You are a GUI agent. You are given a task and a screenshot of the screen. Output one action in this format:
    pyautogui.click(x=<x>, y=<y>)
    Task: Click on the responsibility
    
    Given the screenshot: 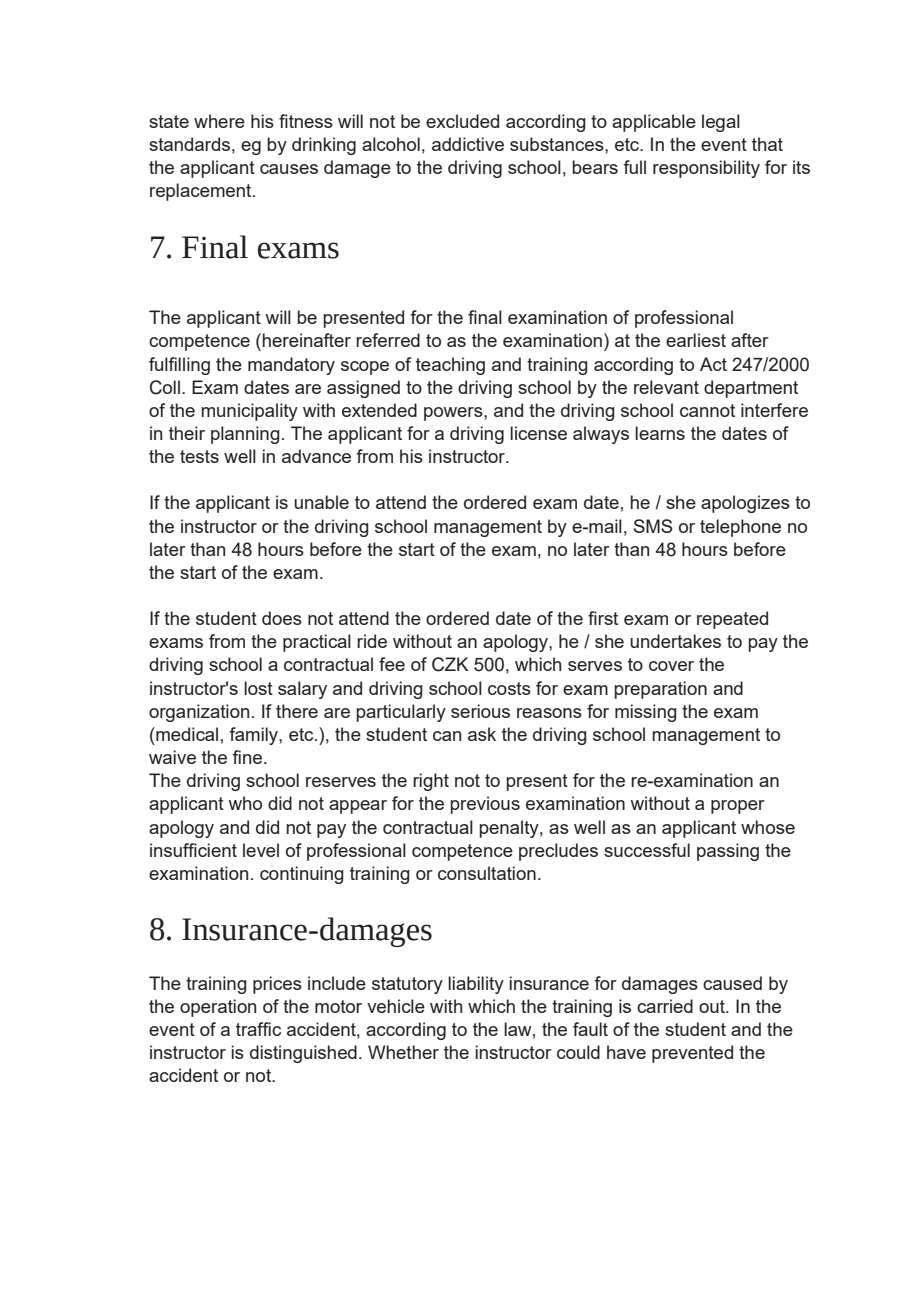 What is the action you would take?
    pyautogui.click(x=706, y=169)
